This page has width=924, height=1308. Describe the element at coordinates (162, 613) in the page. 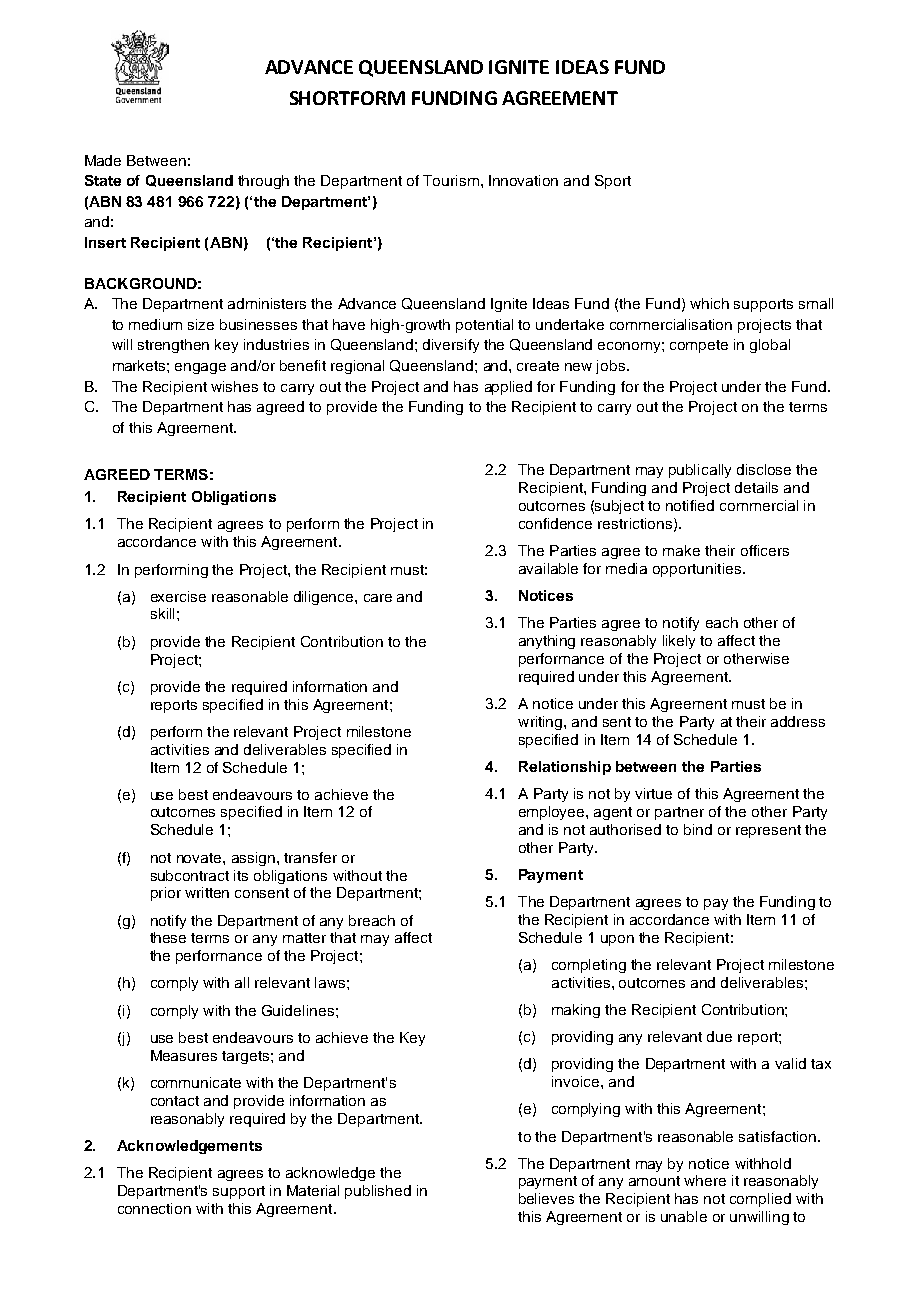

I see `skill` at that location.
